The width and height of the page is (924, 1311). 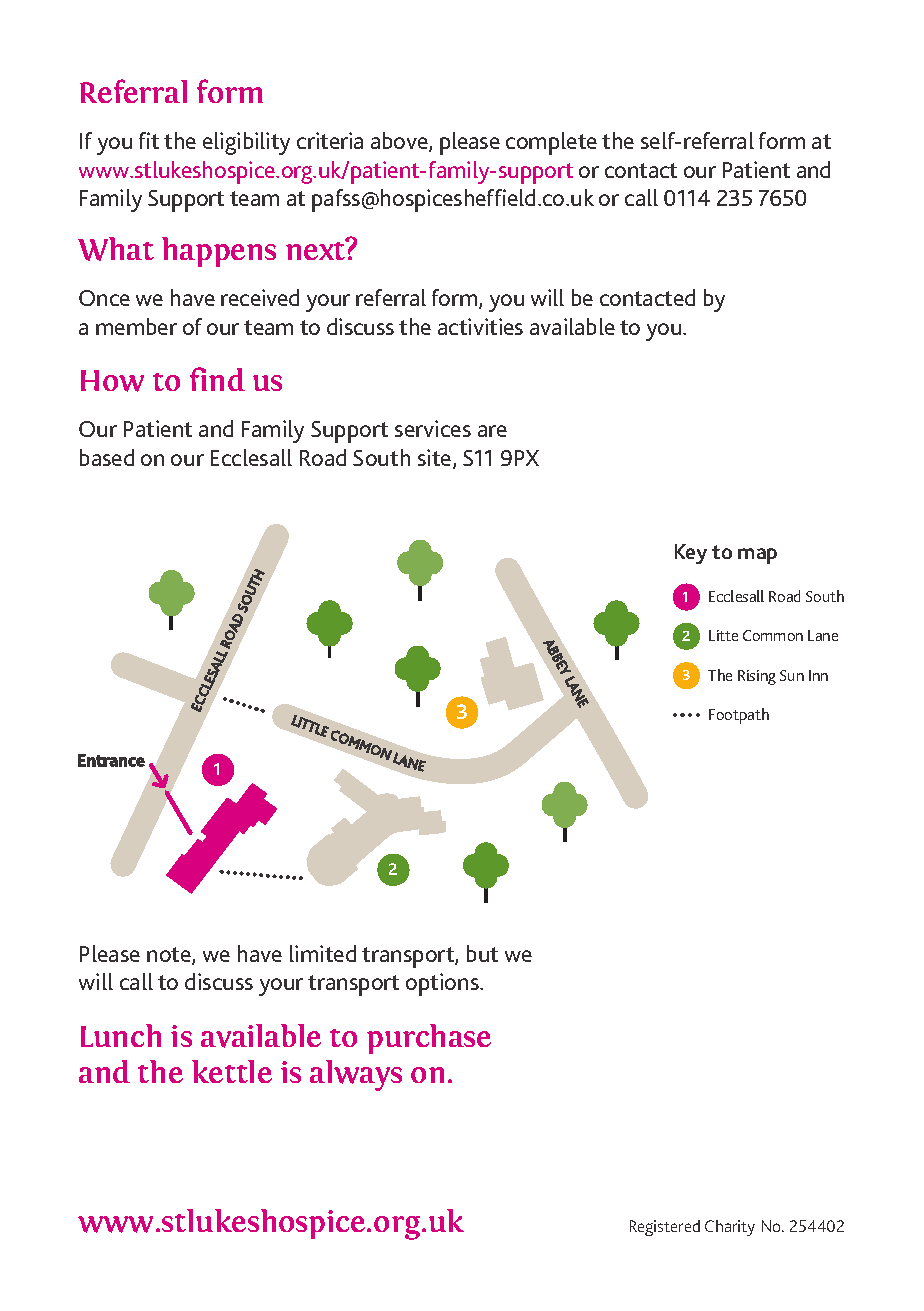 What do you see at coordinates (107, 457) in the page?
I see `based` at bounding box center [107, 457].
